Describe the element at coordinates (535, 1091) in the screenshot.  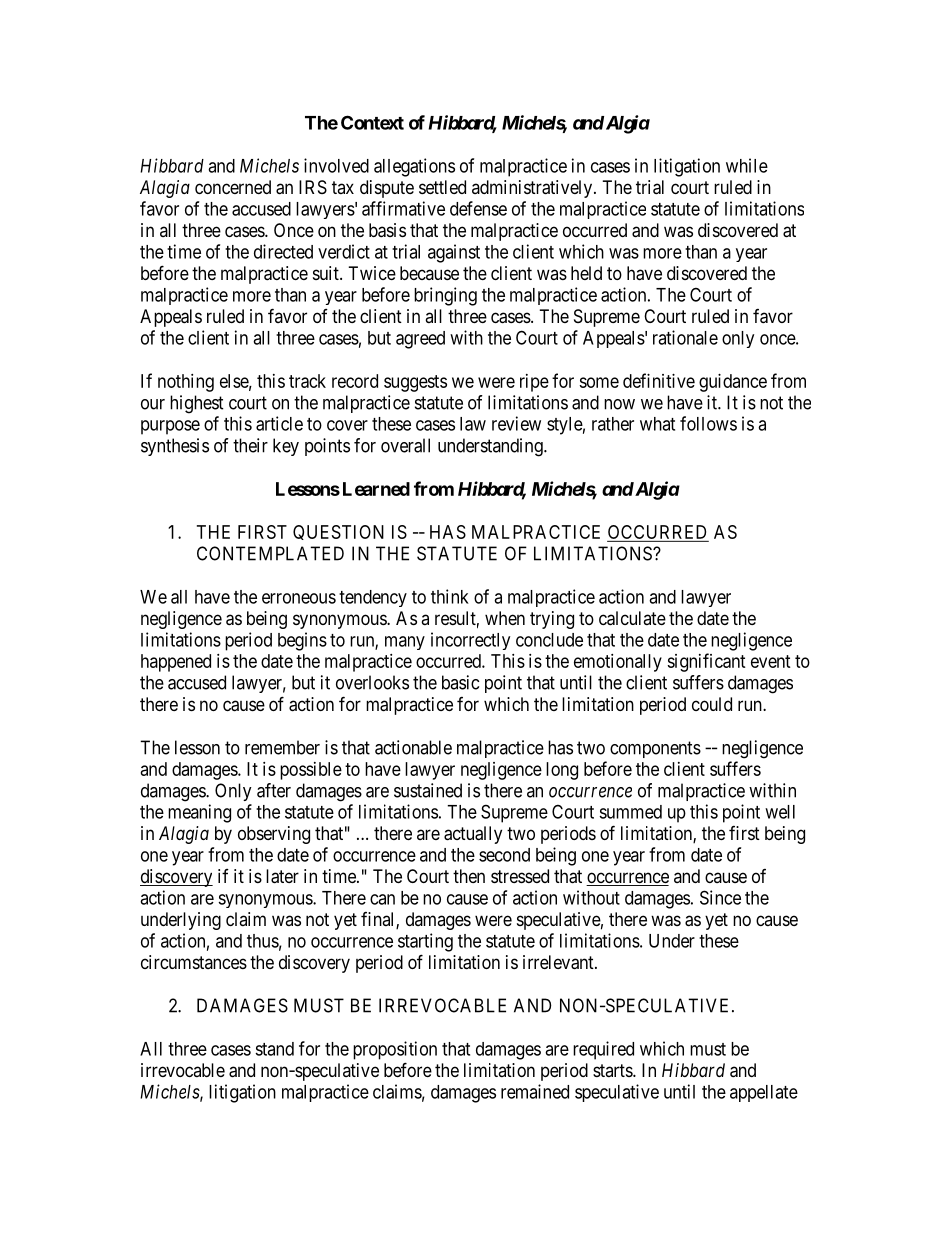
I see `remained` at that location.
